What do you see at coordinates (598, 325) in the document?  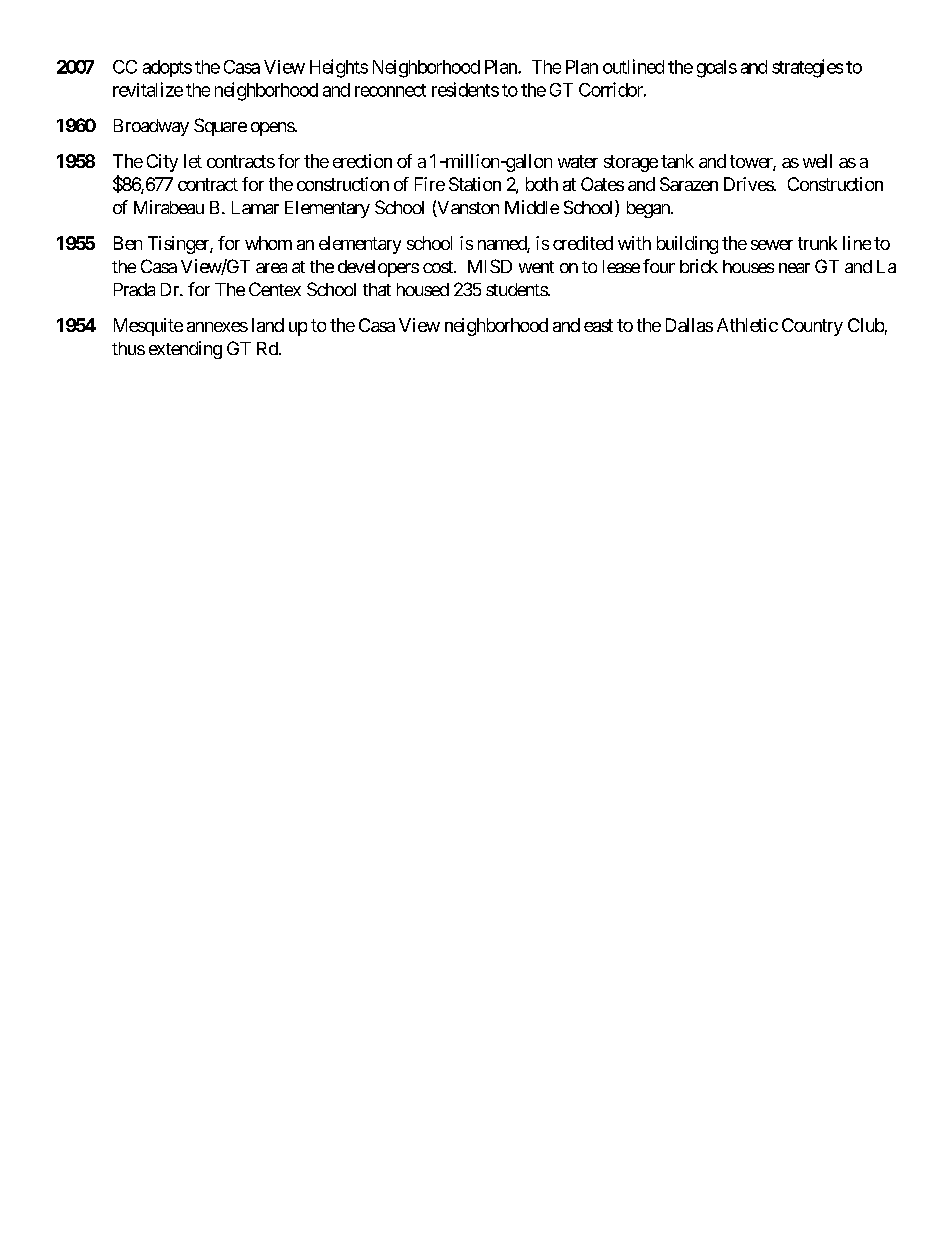 I see `east` at bounding box center [598, 325].
